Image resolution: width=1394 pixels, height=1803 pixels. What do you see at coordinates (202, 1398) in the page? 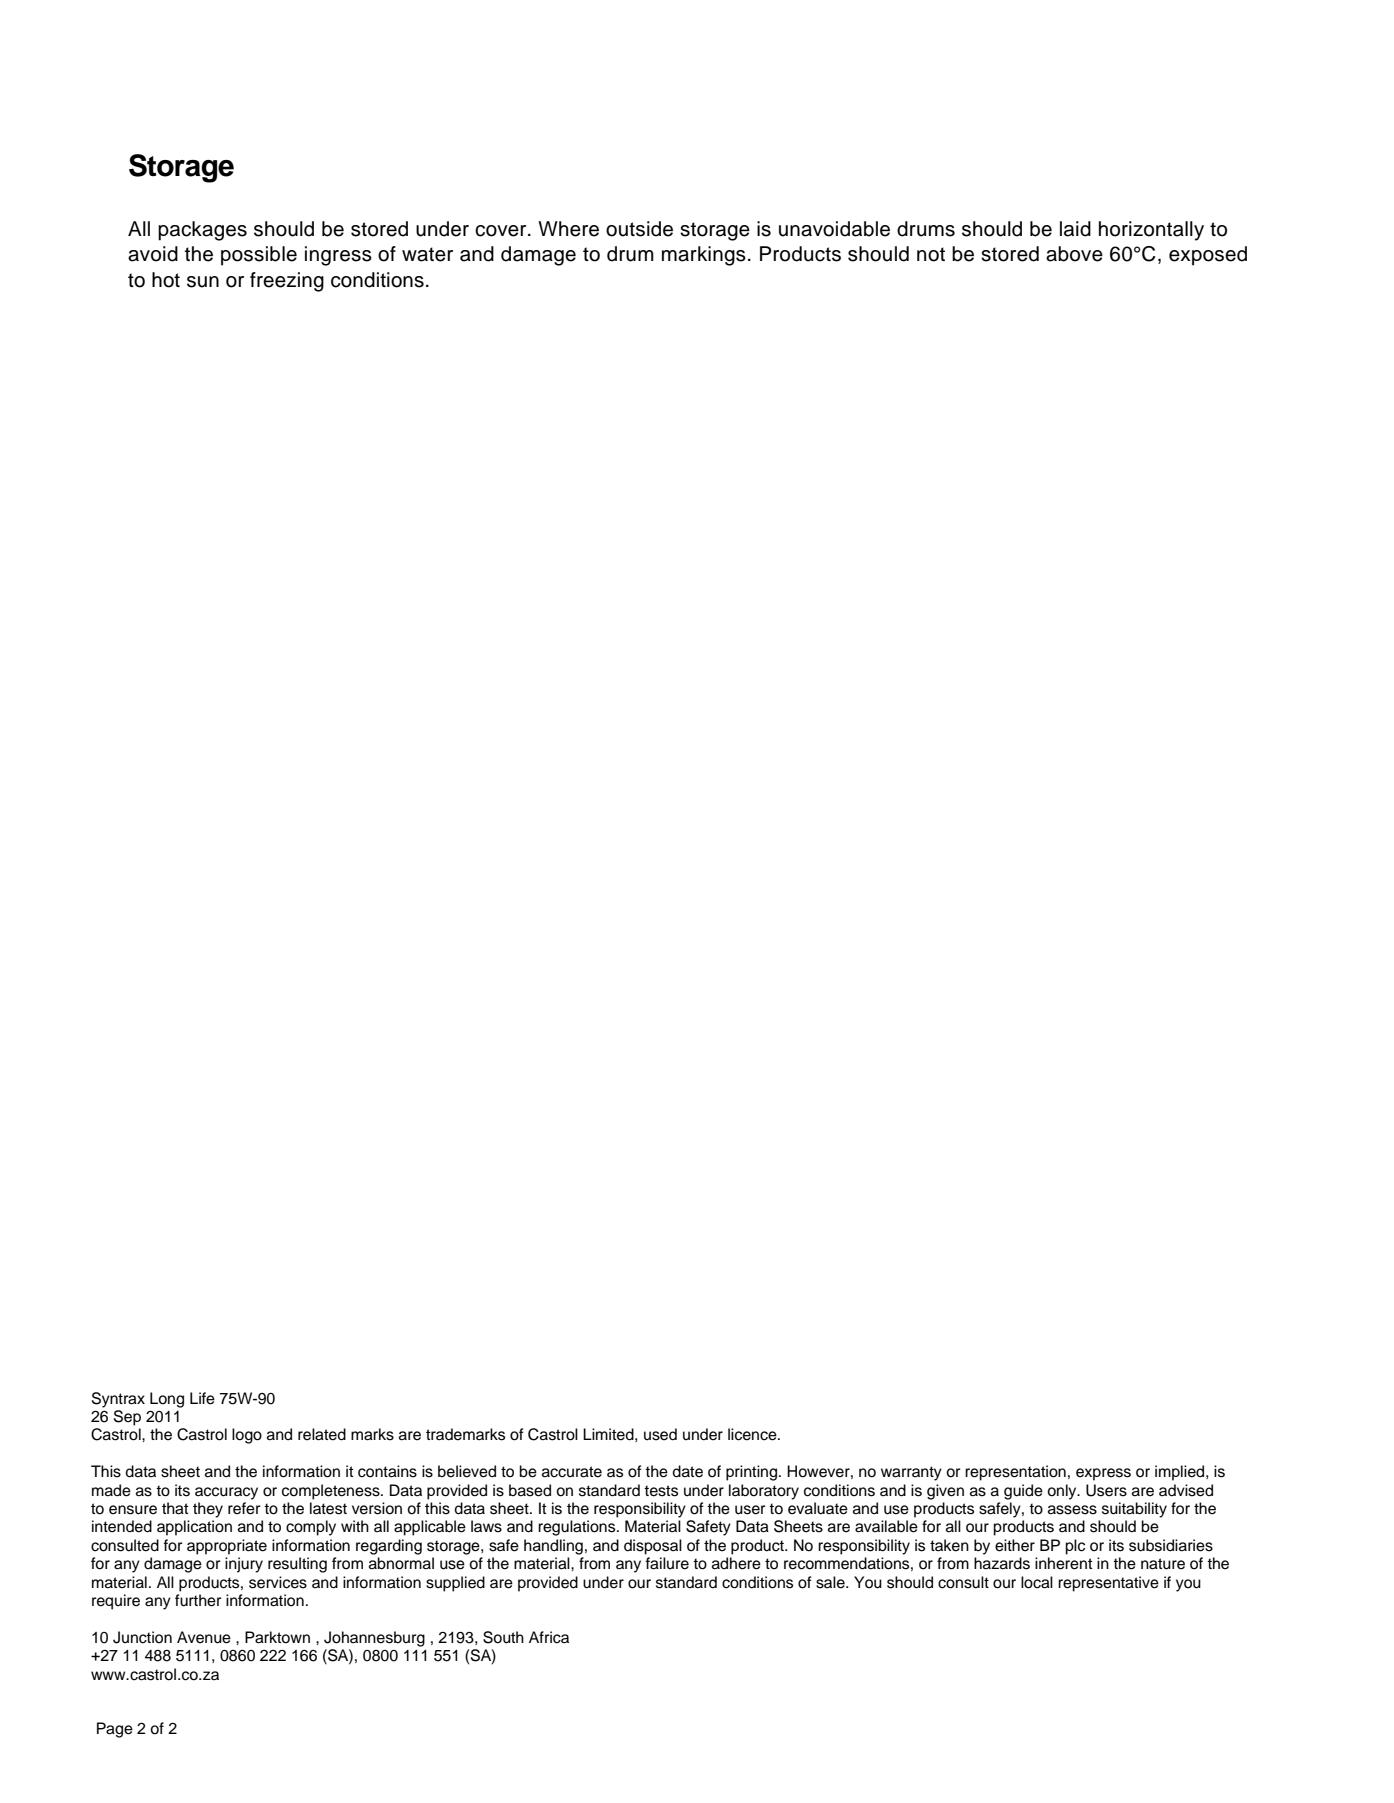
I see `Life` at bounding box center [202, 1398].
